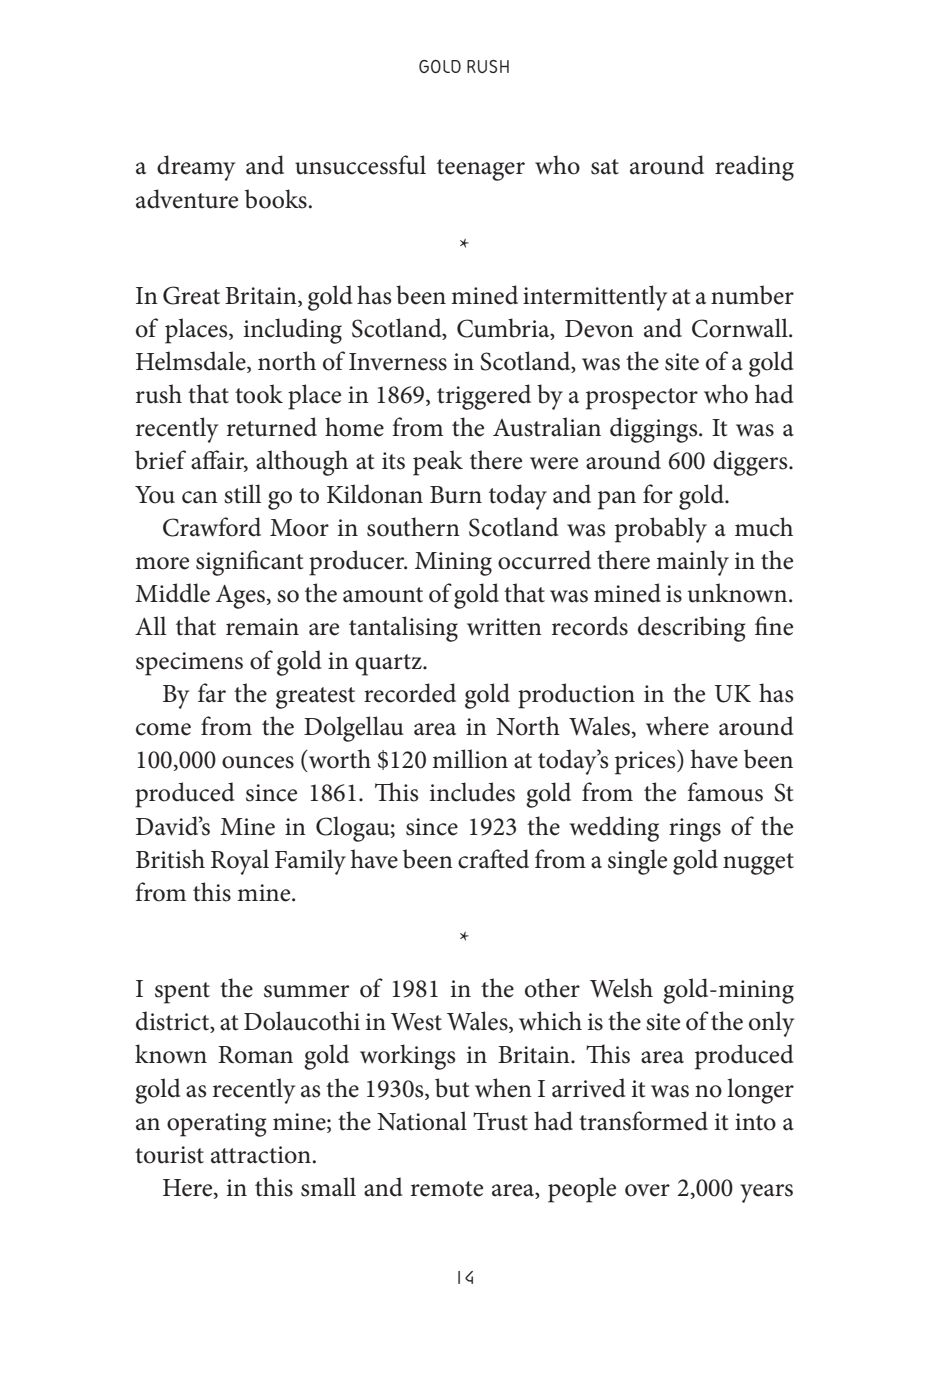  Describe the element at coordinates (481, 170) in the screenshot. I see `teenager` at that location.
